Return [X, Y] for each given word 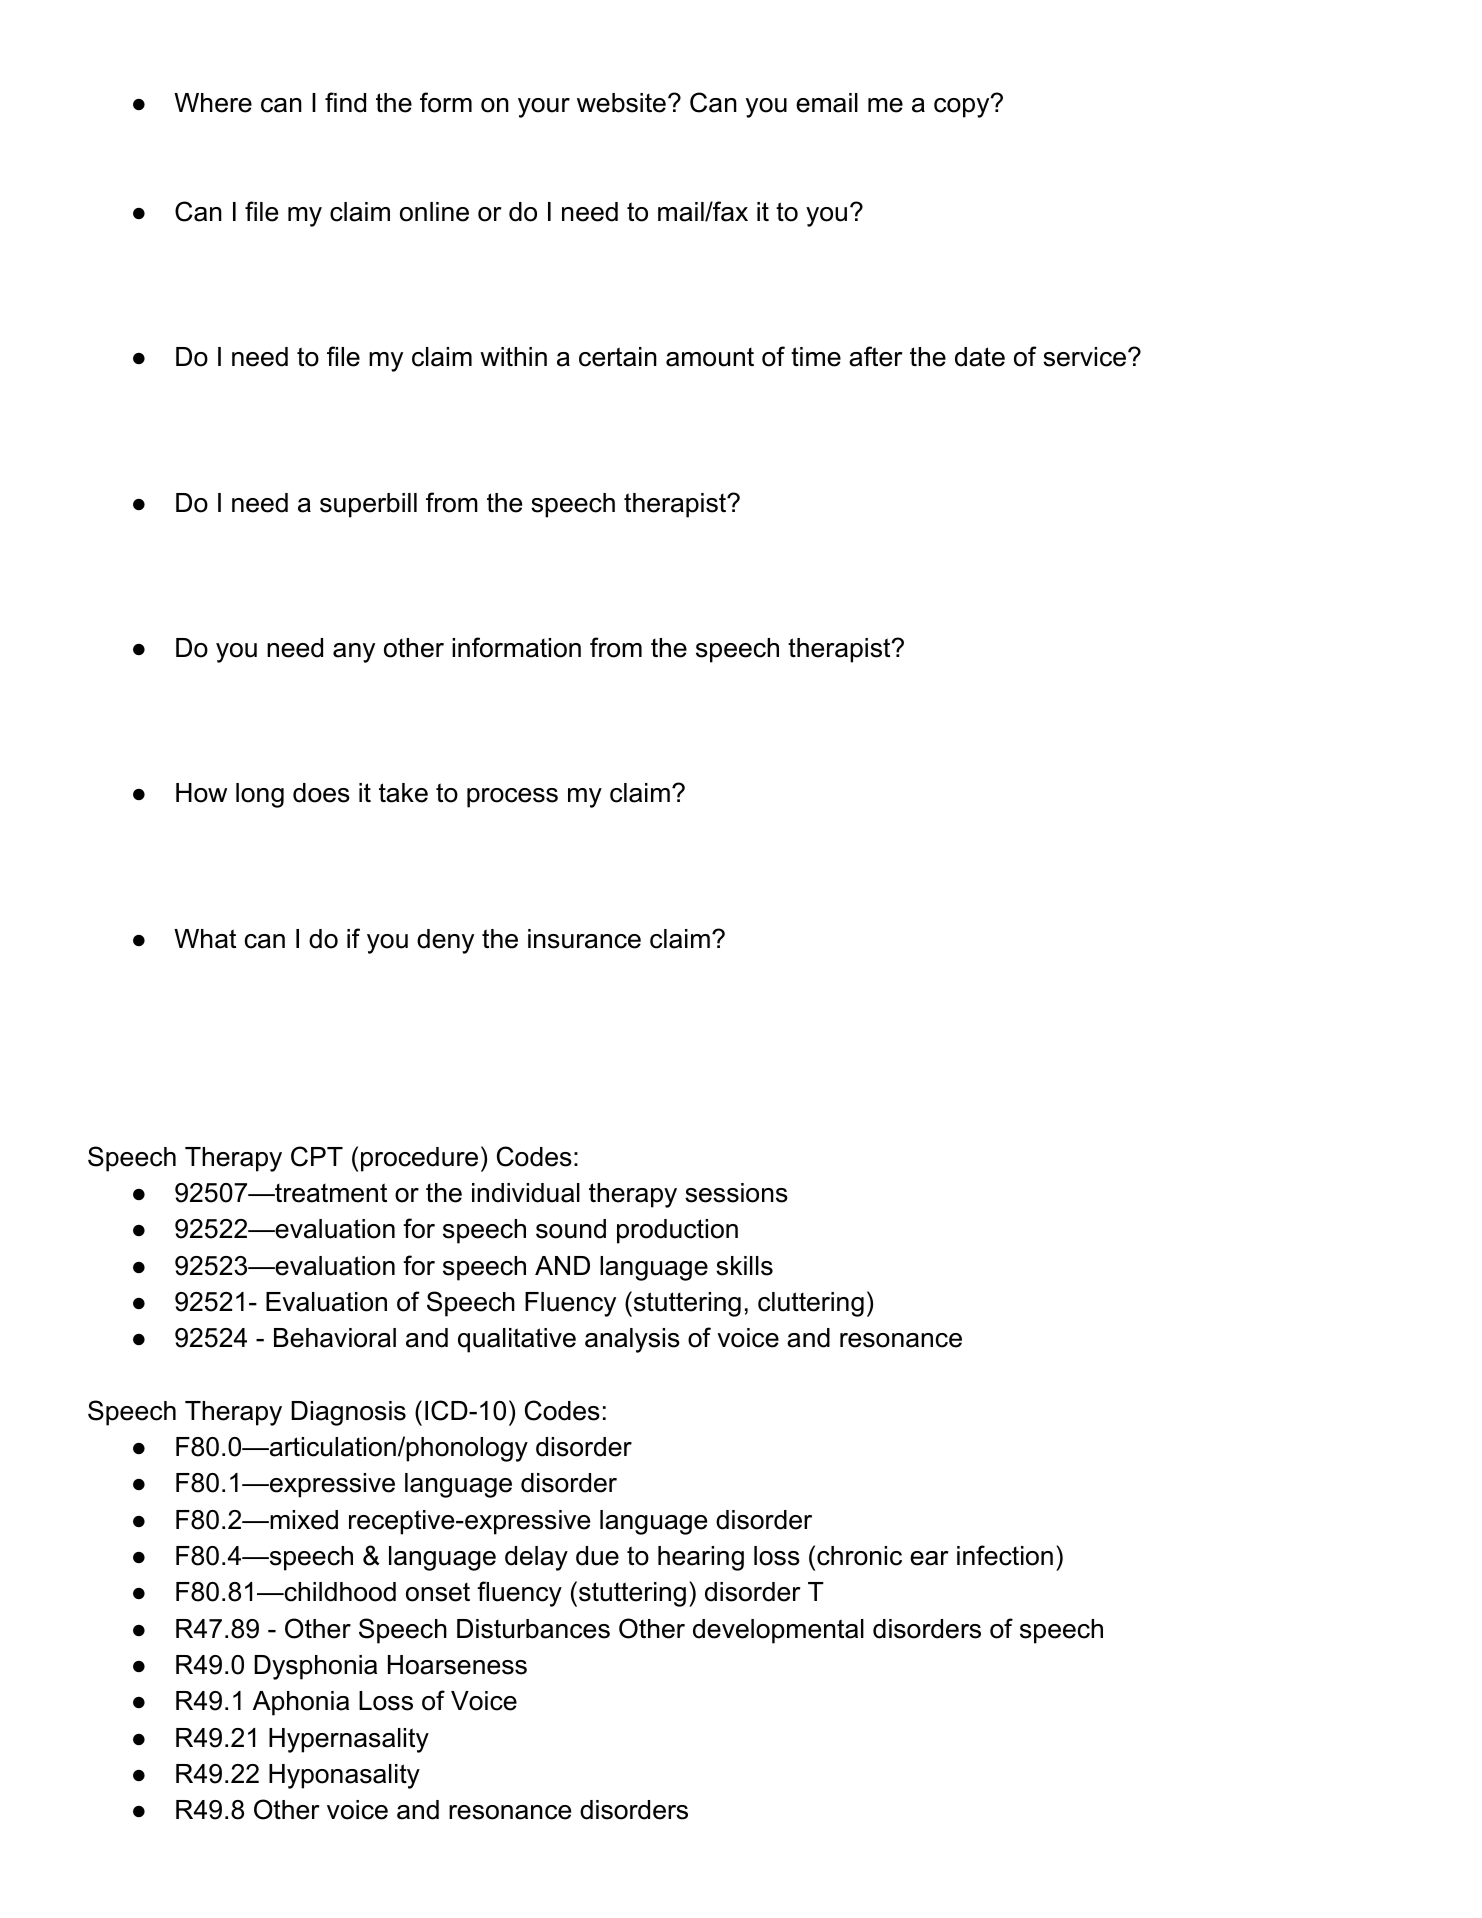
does [321, 793]
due [597, 1556]
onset [438, 1592]
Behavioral [335, 1338]
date [980, 357]
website [621, 103]
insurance [584, 939]
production [677, 1231]
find [345, 102]
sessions [736, 1193]
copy [963, 107]
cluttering [811, 1304]
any [354, 653]
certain [618, 357]
